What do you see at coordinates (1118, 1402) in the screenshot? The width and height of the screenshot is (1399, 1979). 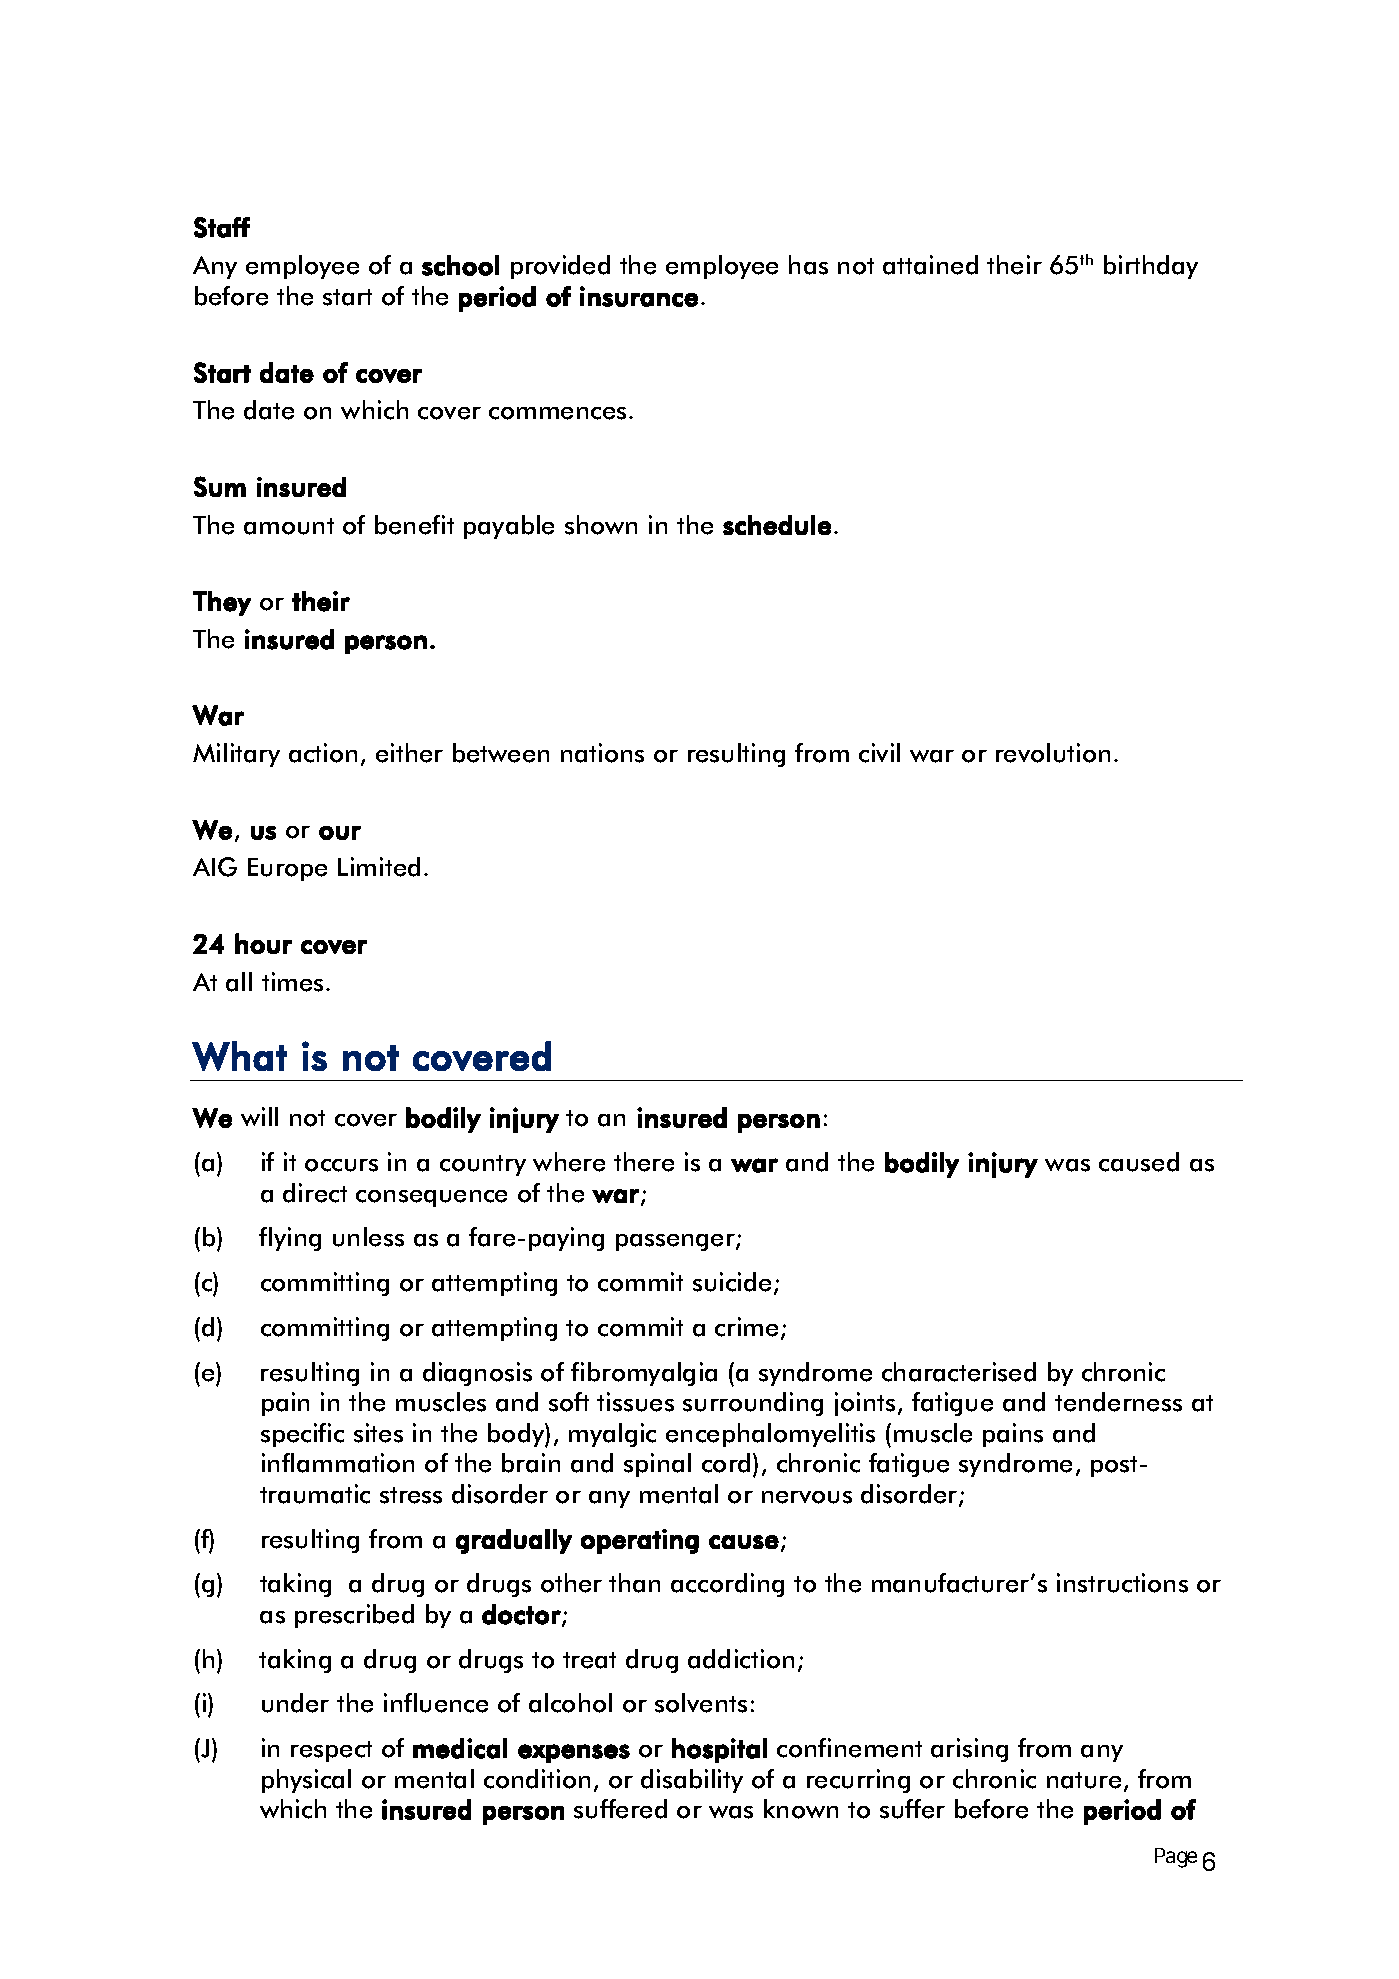 I see `tenderness` at bounding box center [1118, 1402].
